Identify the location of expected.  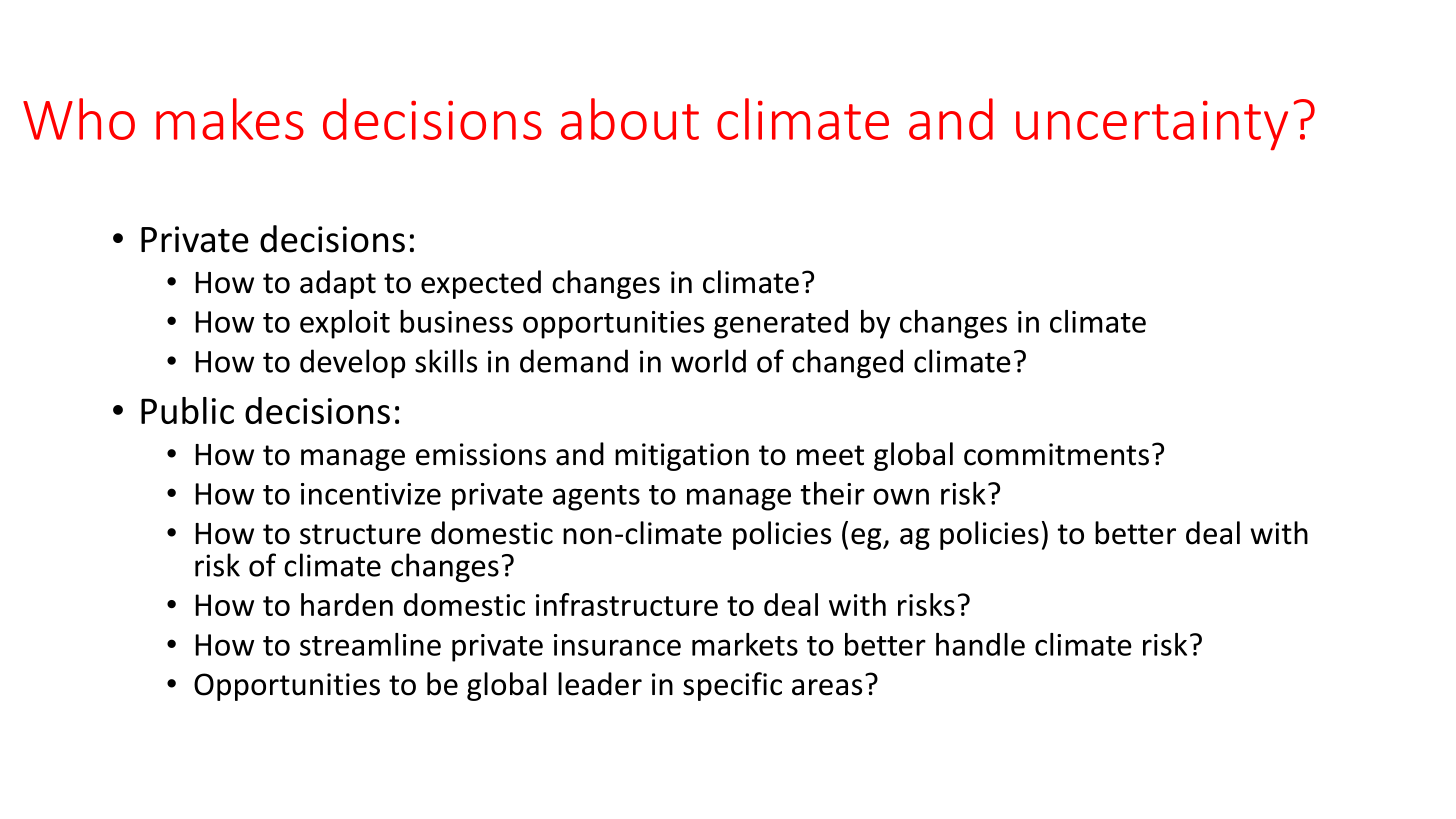
(481, 284).
